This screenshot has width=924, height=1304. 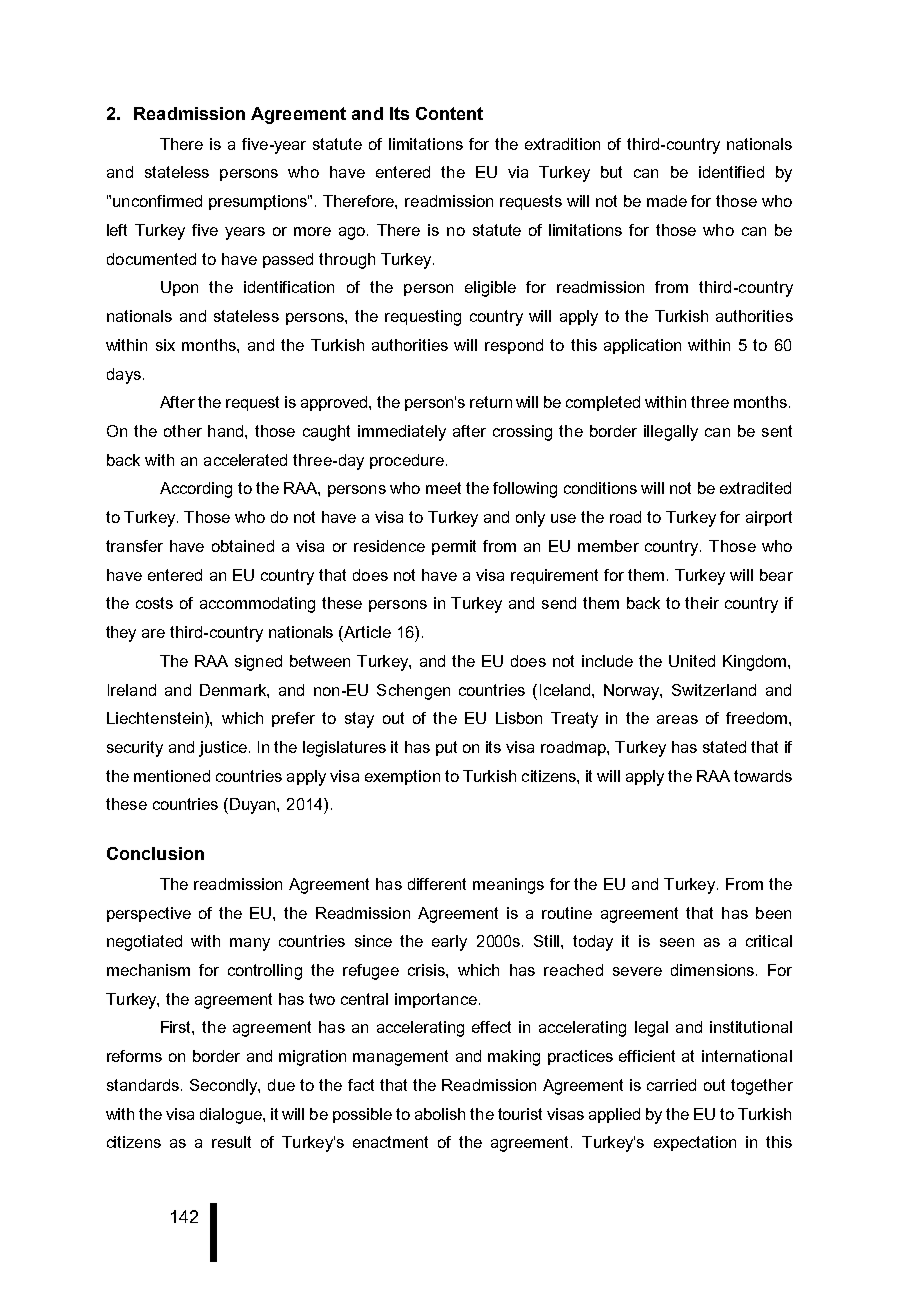 What do you see at coordinates (731, 172) in the screenshot?
I see `identified` at bounding box center [731, 172].
